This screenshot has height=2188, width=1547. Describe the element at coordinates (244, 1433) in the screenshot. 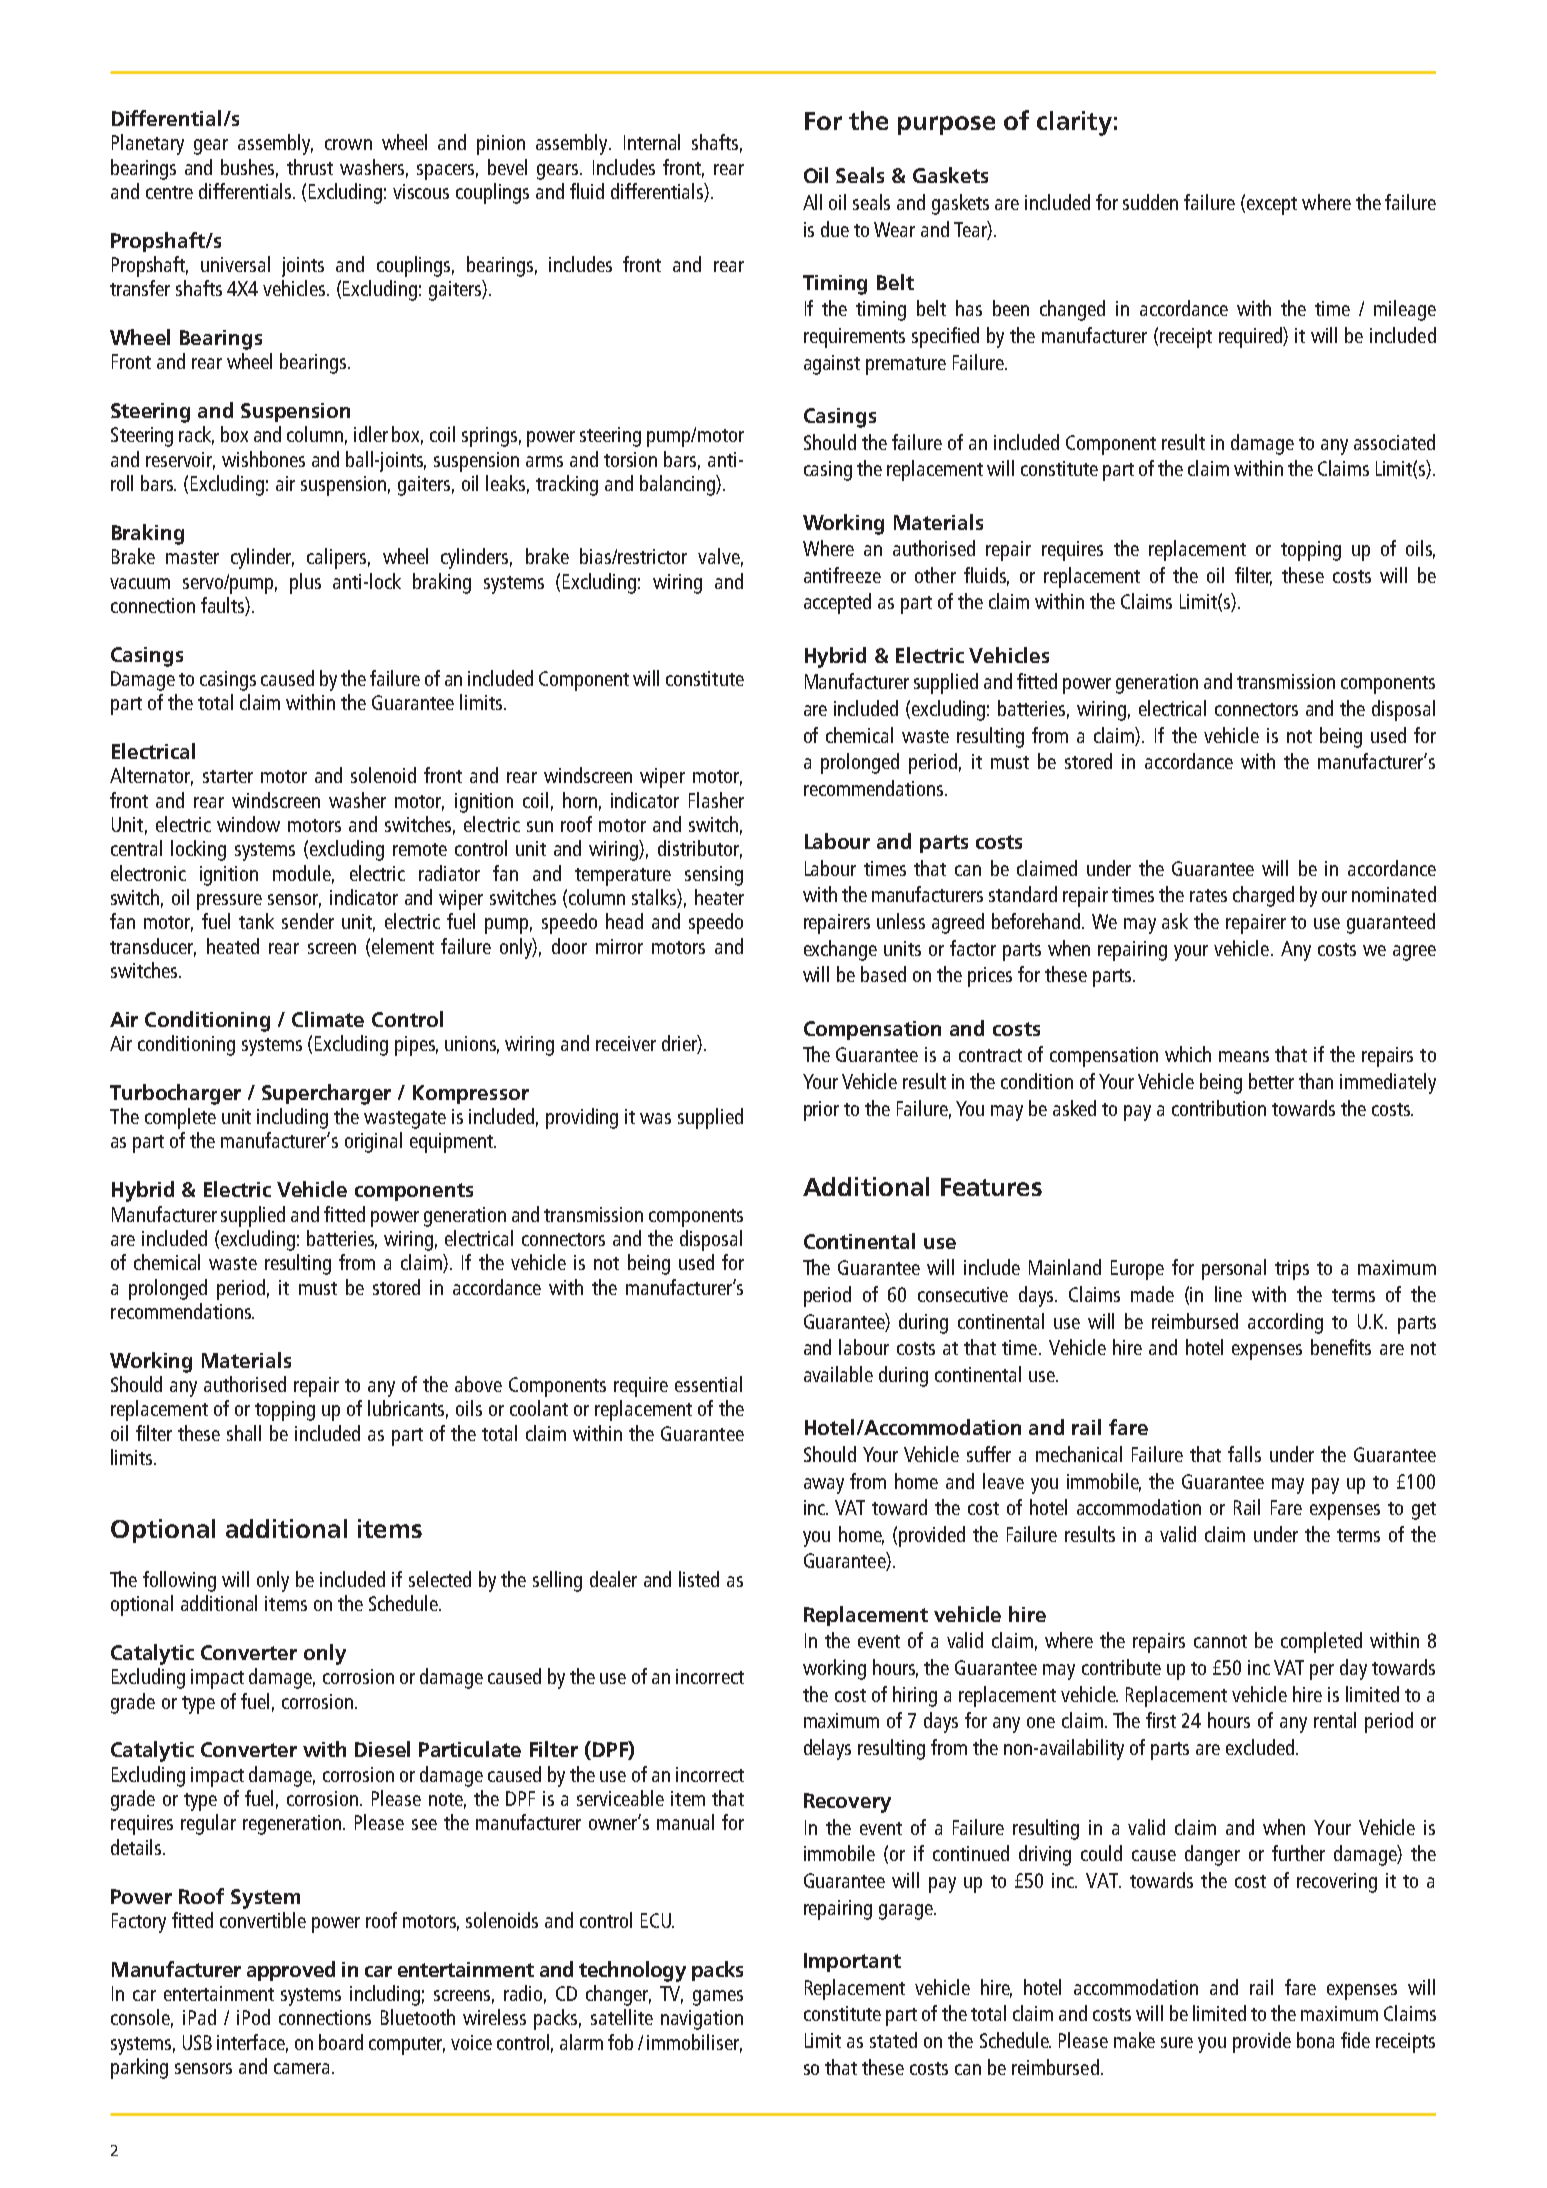

I see `shall` at that location.
